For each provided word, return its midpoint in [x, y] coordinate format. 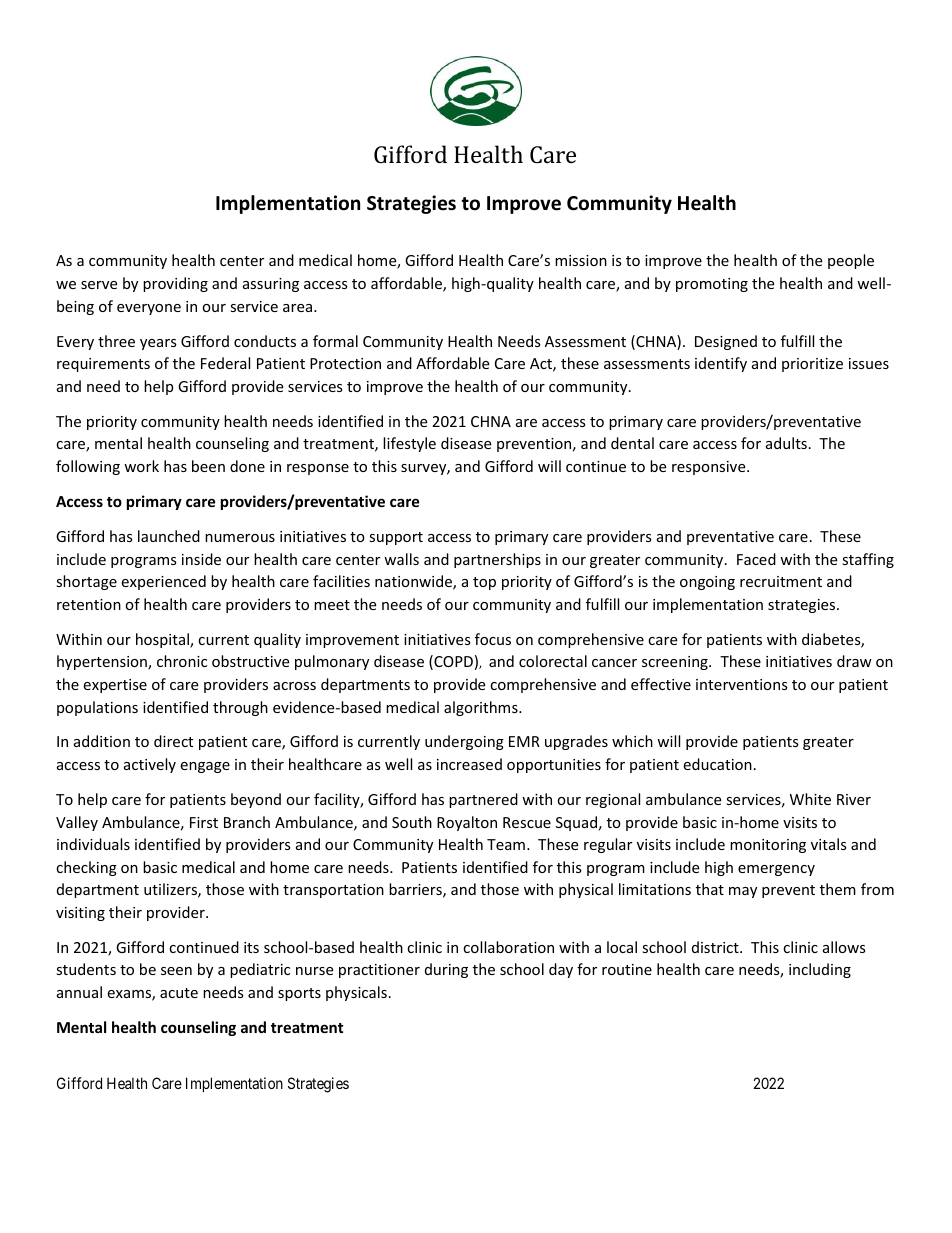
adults [786, 443]
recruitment [781, 581]
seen [176, 971]
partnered [483, 800]
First [204, 822]
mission [581, 260]
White [810, 799]
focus [493, 639]
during [446, 970]
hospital [163, 640]
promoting [712, 285]
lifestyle [409, 444]
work [141, 466]
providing [175, 284]
